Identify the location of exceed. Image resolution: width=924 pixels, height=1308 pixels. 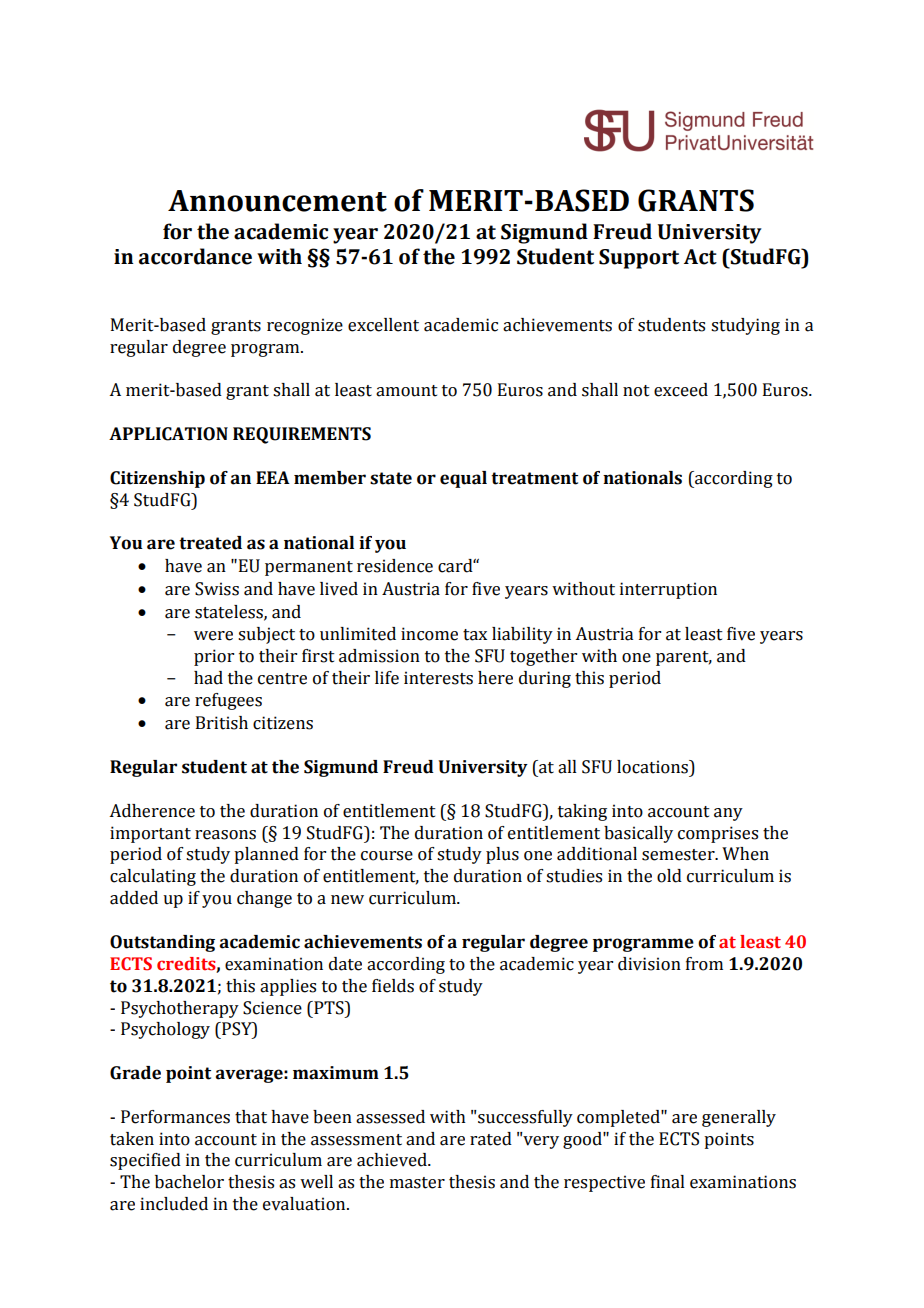
(681, 390).
